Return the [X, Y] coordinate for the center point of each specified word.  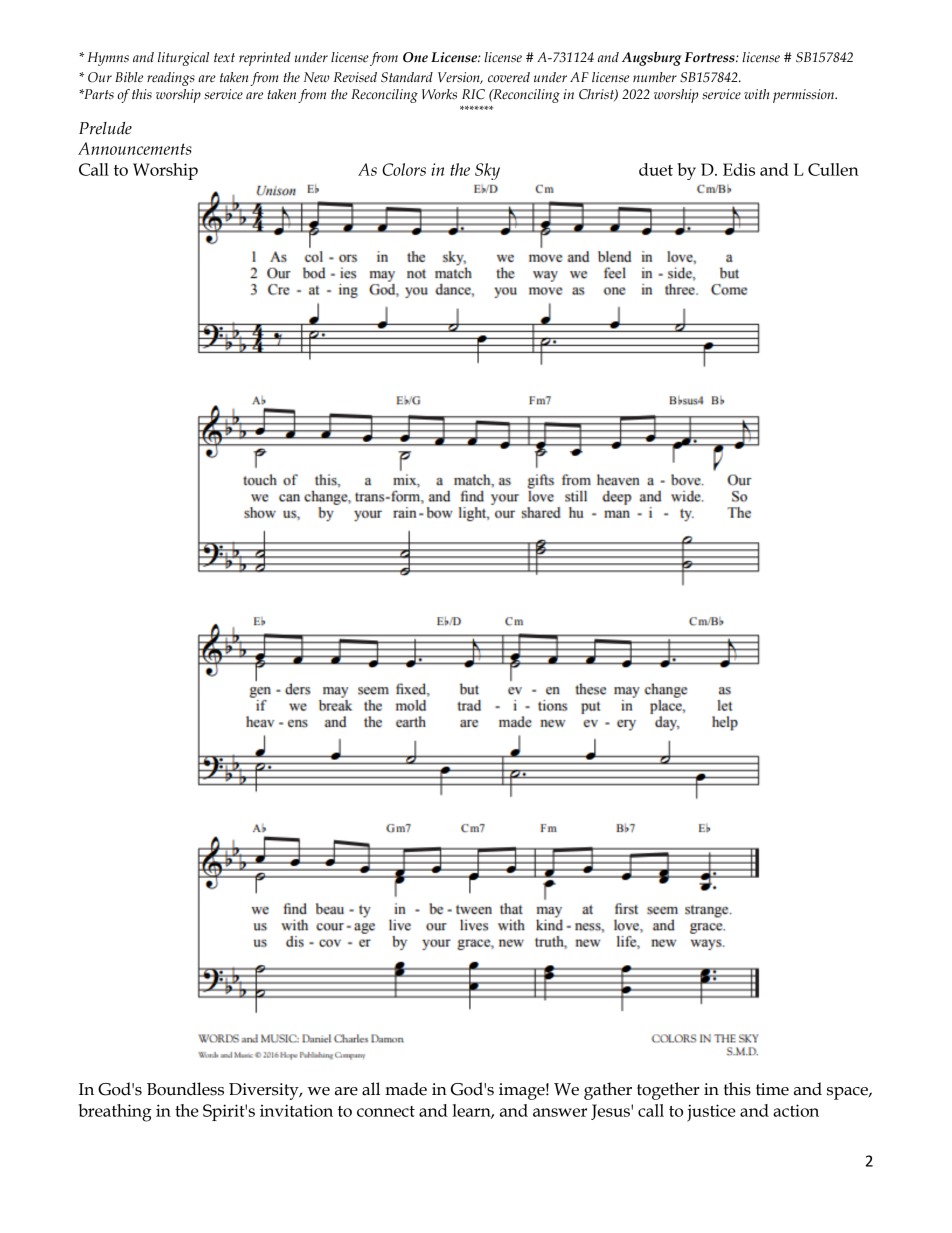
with [756, 94]
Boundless [185, 1089]
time [772, 1089]
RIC [473, 94]
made [406, 1089]
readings [171, 79]
